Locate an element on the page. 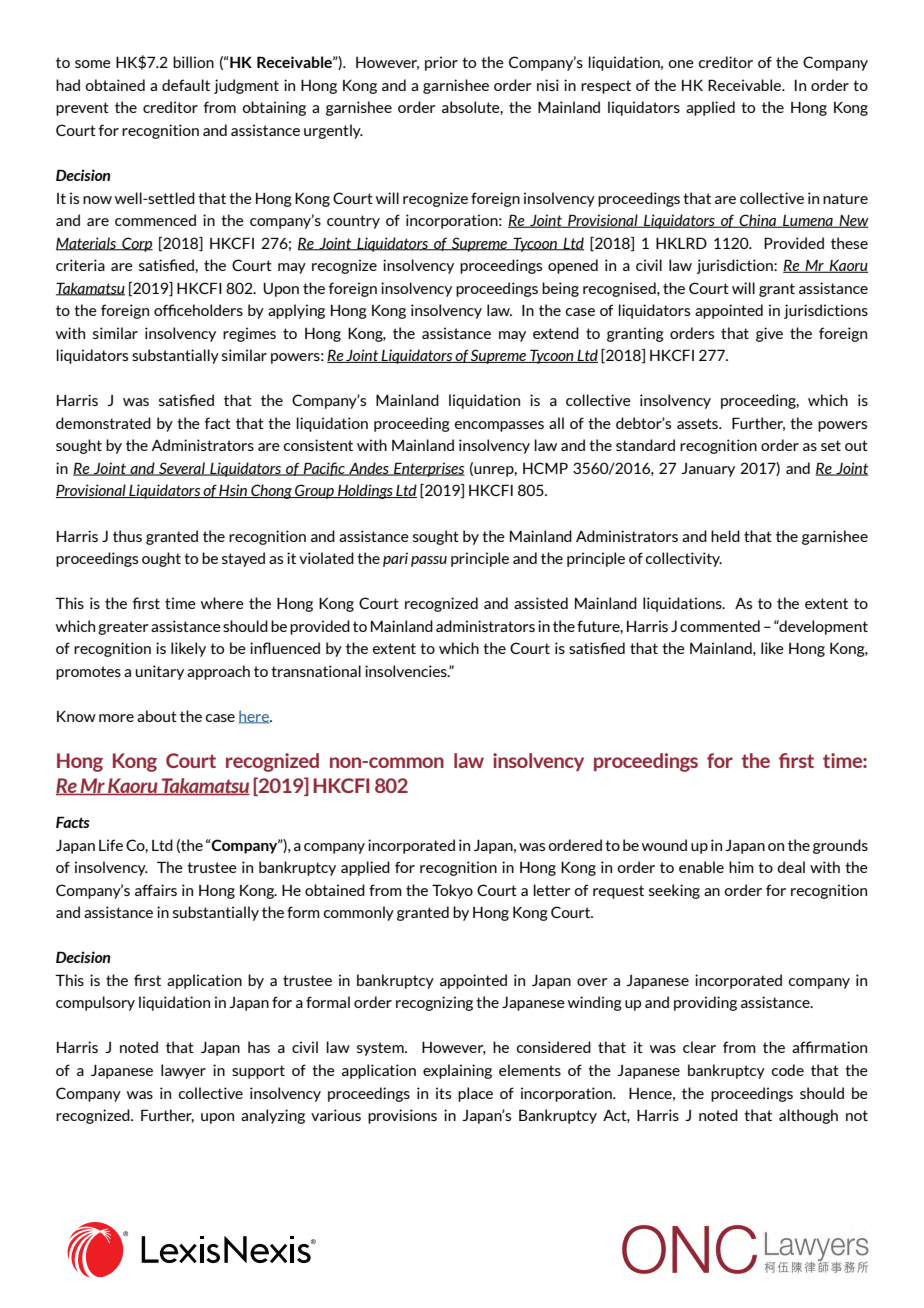 The image size is (924, 1308). default is located at coordinates (186, 85).
